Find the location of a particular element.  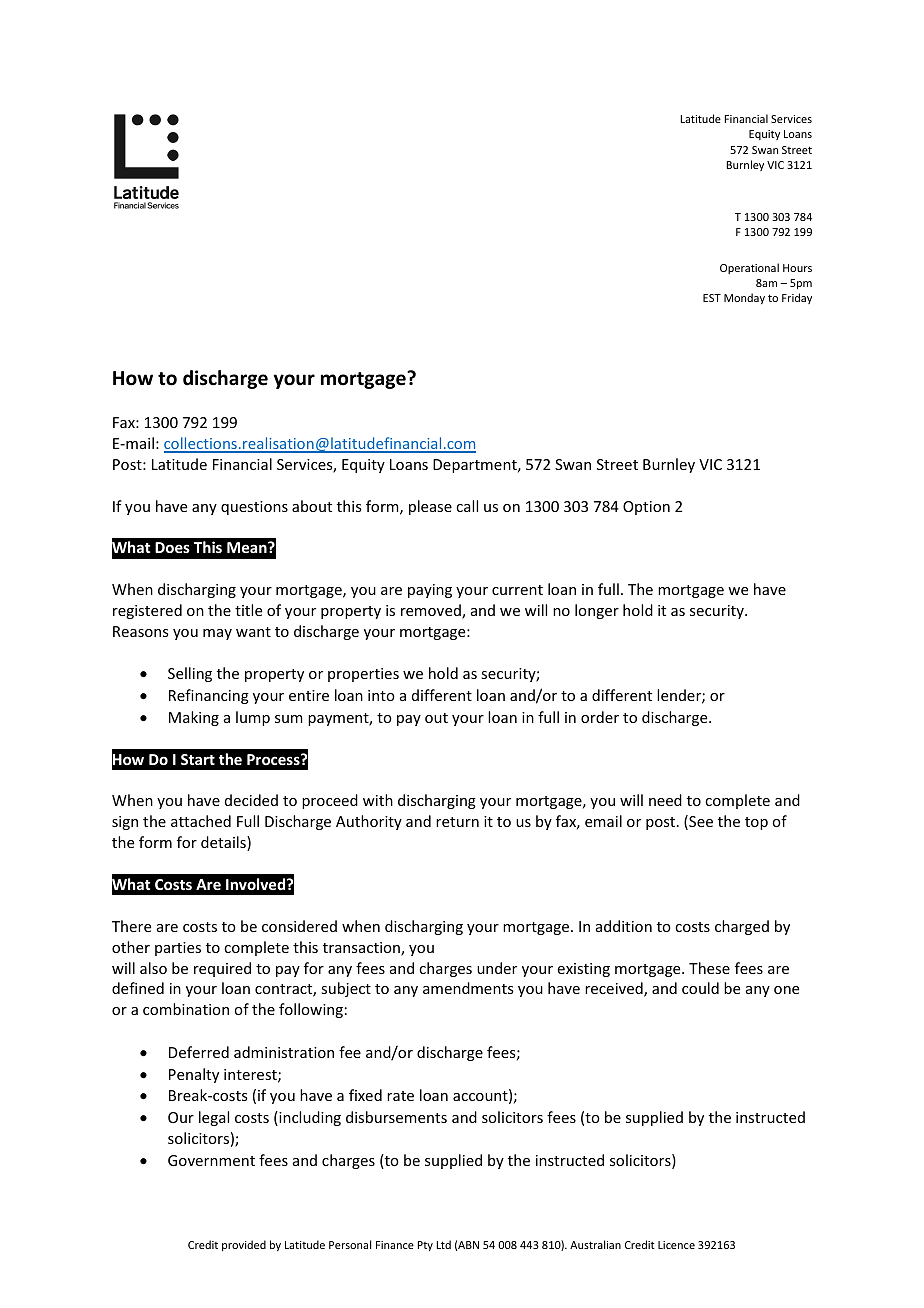

provided is located at coordinates (244, 1245).
